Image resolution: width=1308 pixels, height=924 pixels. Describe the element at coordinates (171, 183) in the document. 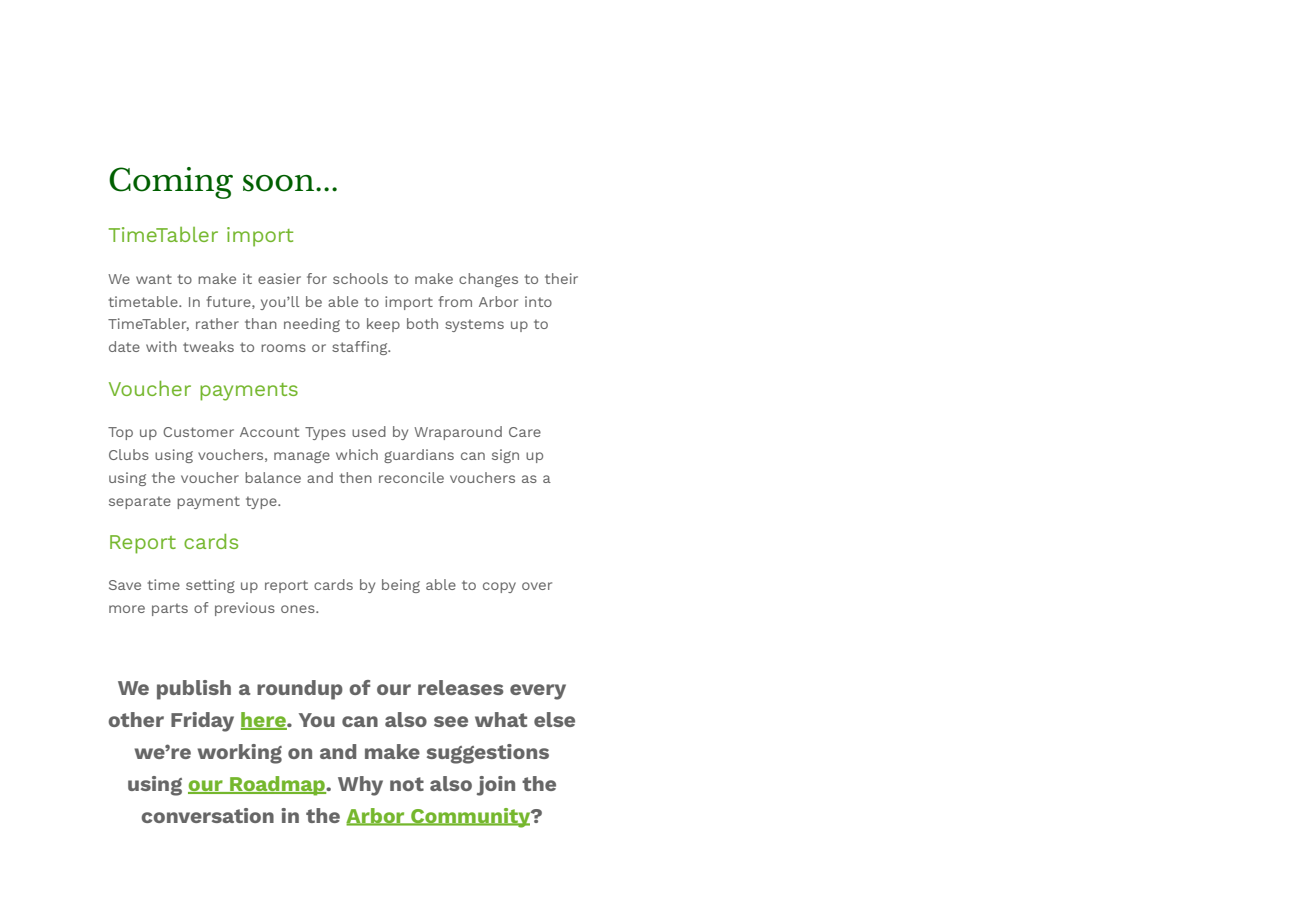

I see `Coming` at that location.
